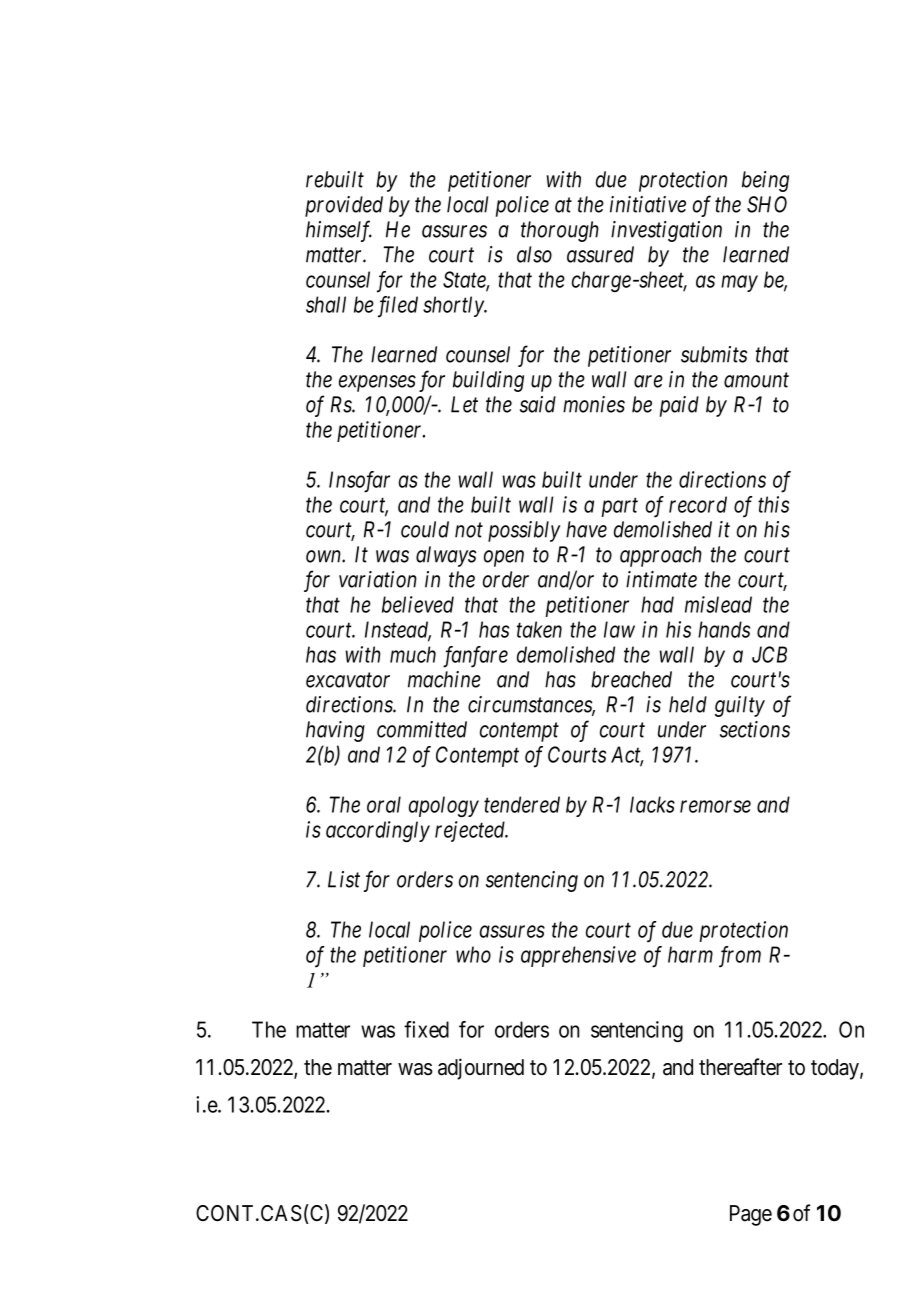 The width and height of the screenshot is (924, 1307). Describe the element at coordinates (560, 231) in the screenshot. I see `thorough` at that location.
